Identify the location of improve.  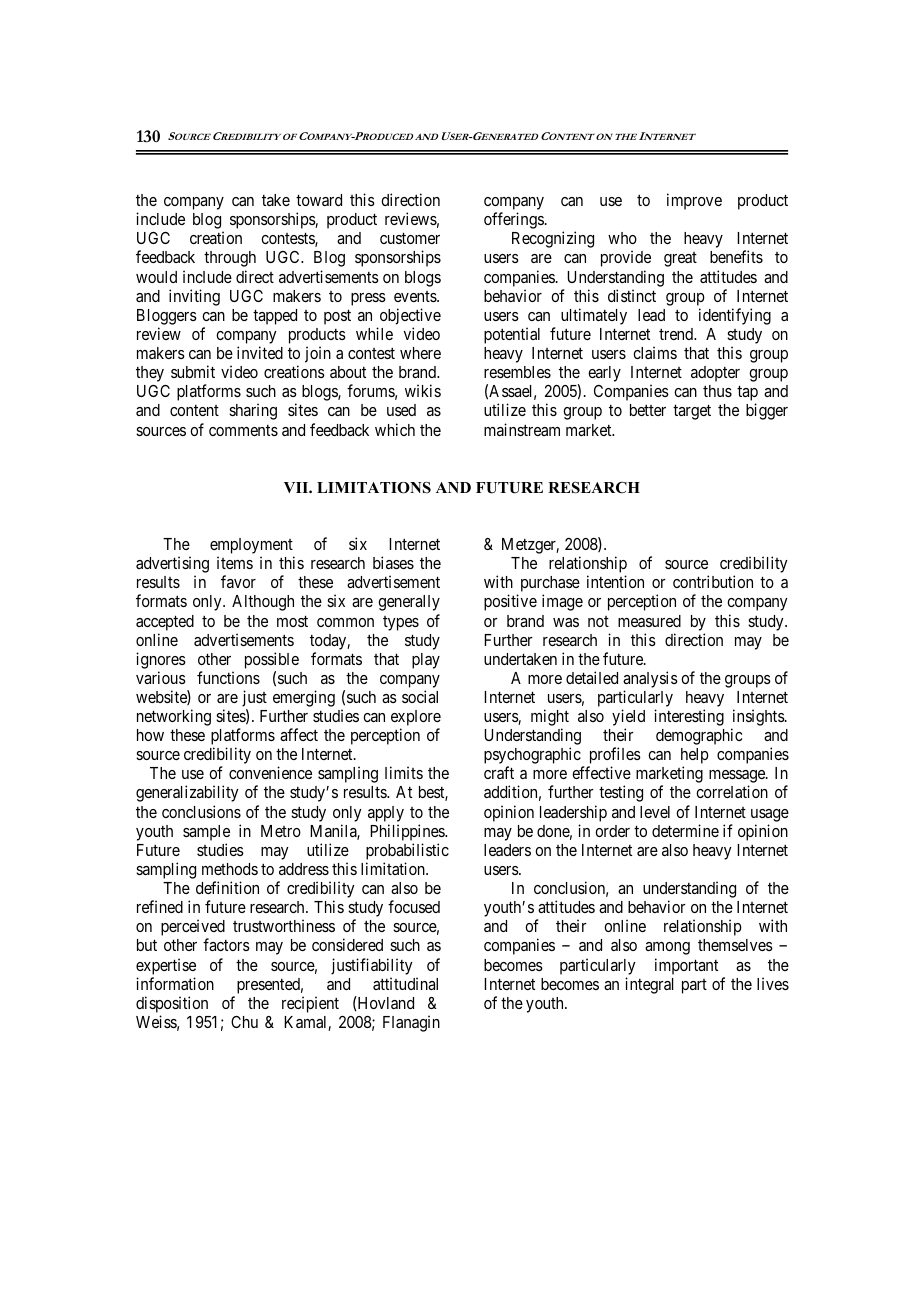
(694, 201).
